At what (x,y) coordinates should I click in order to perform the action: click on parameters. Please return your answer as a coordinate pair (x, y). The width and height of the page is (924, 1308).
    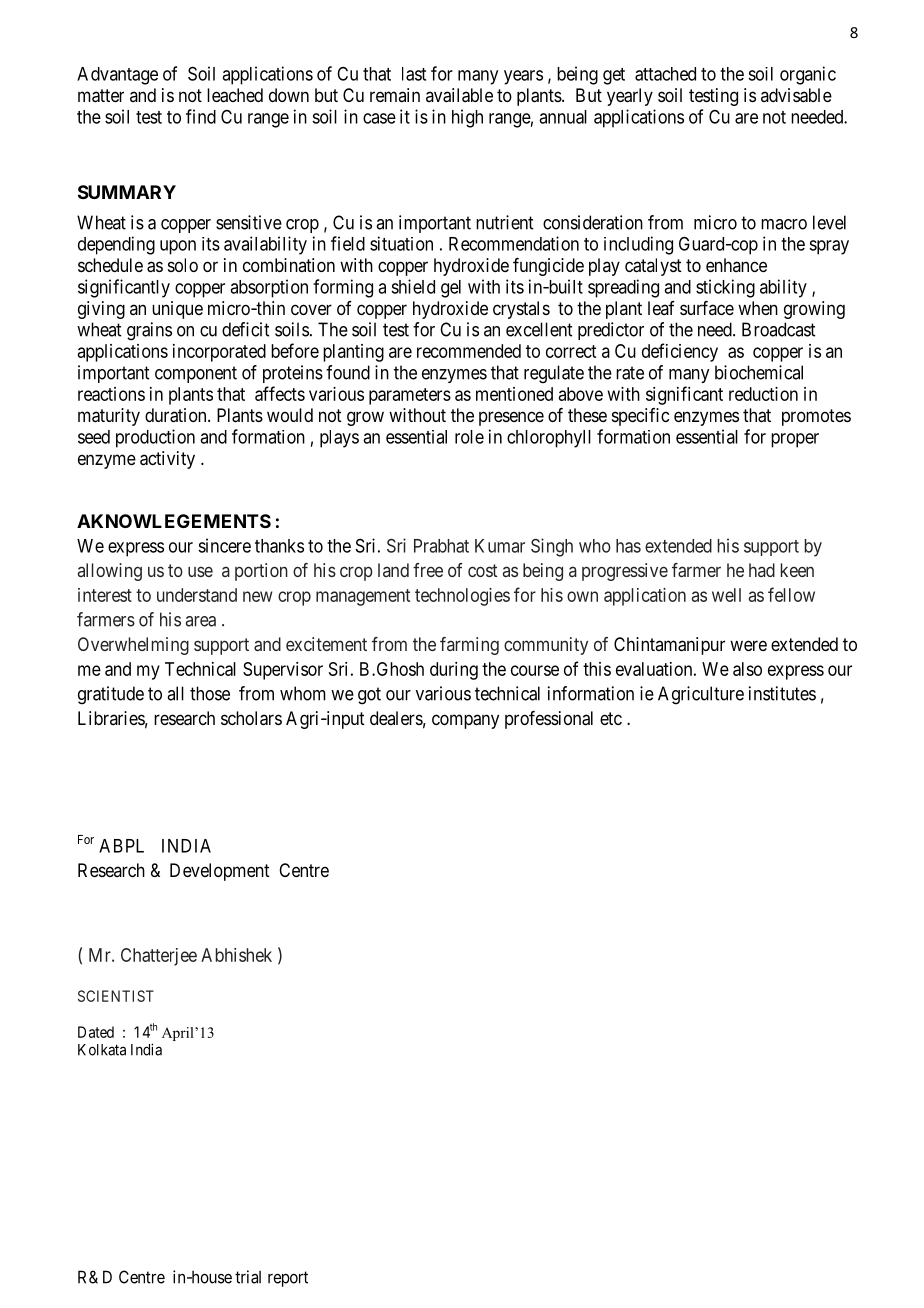
    Looking at the image, I should click on (410, 396).
